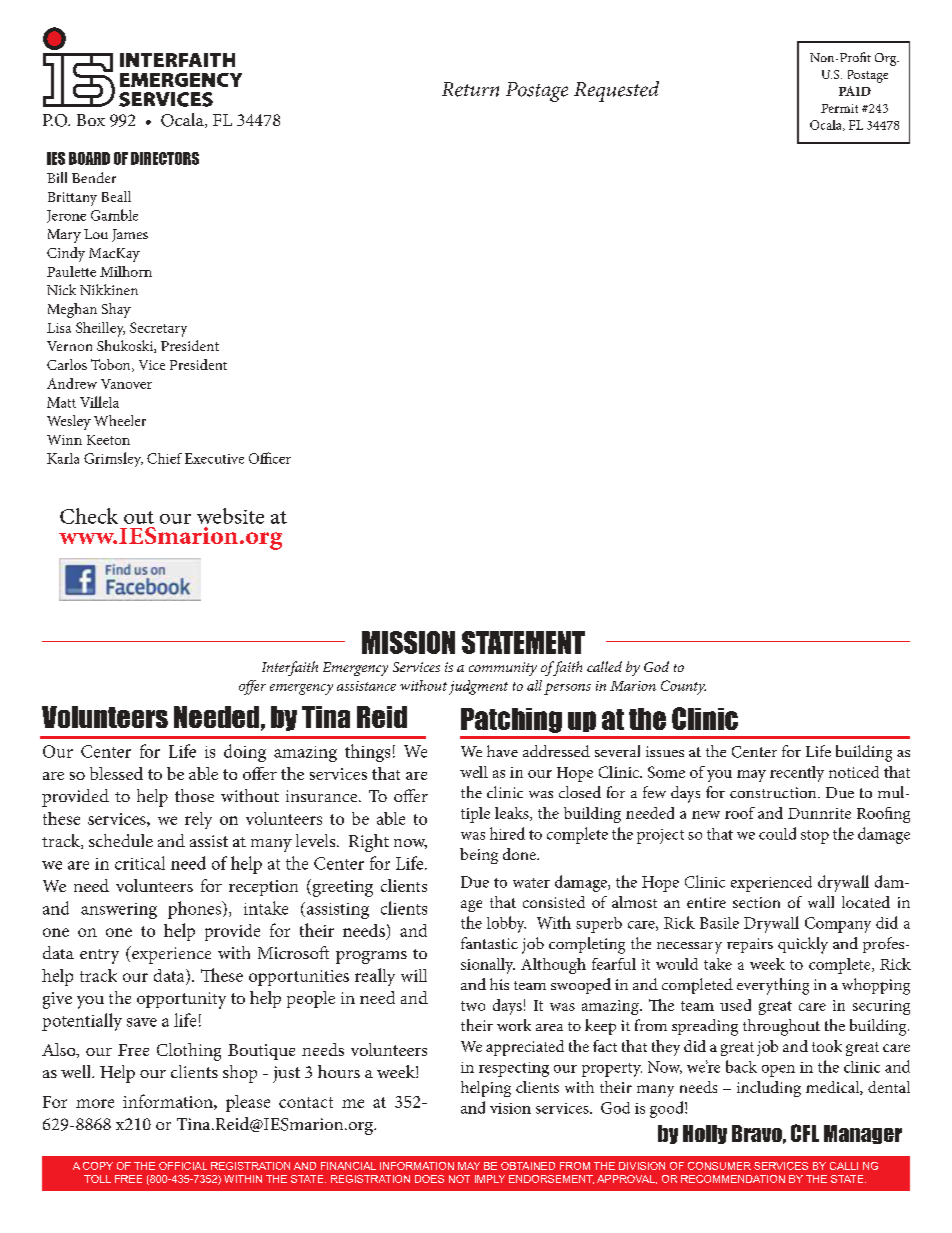 The image size is (952, 1233). Describe the element at coordinates (140, 863) in the page. I see `critical` at that location.
